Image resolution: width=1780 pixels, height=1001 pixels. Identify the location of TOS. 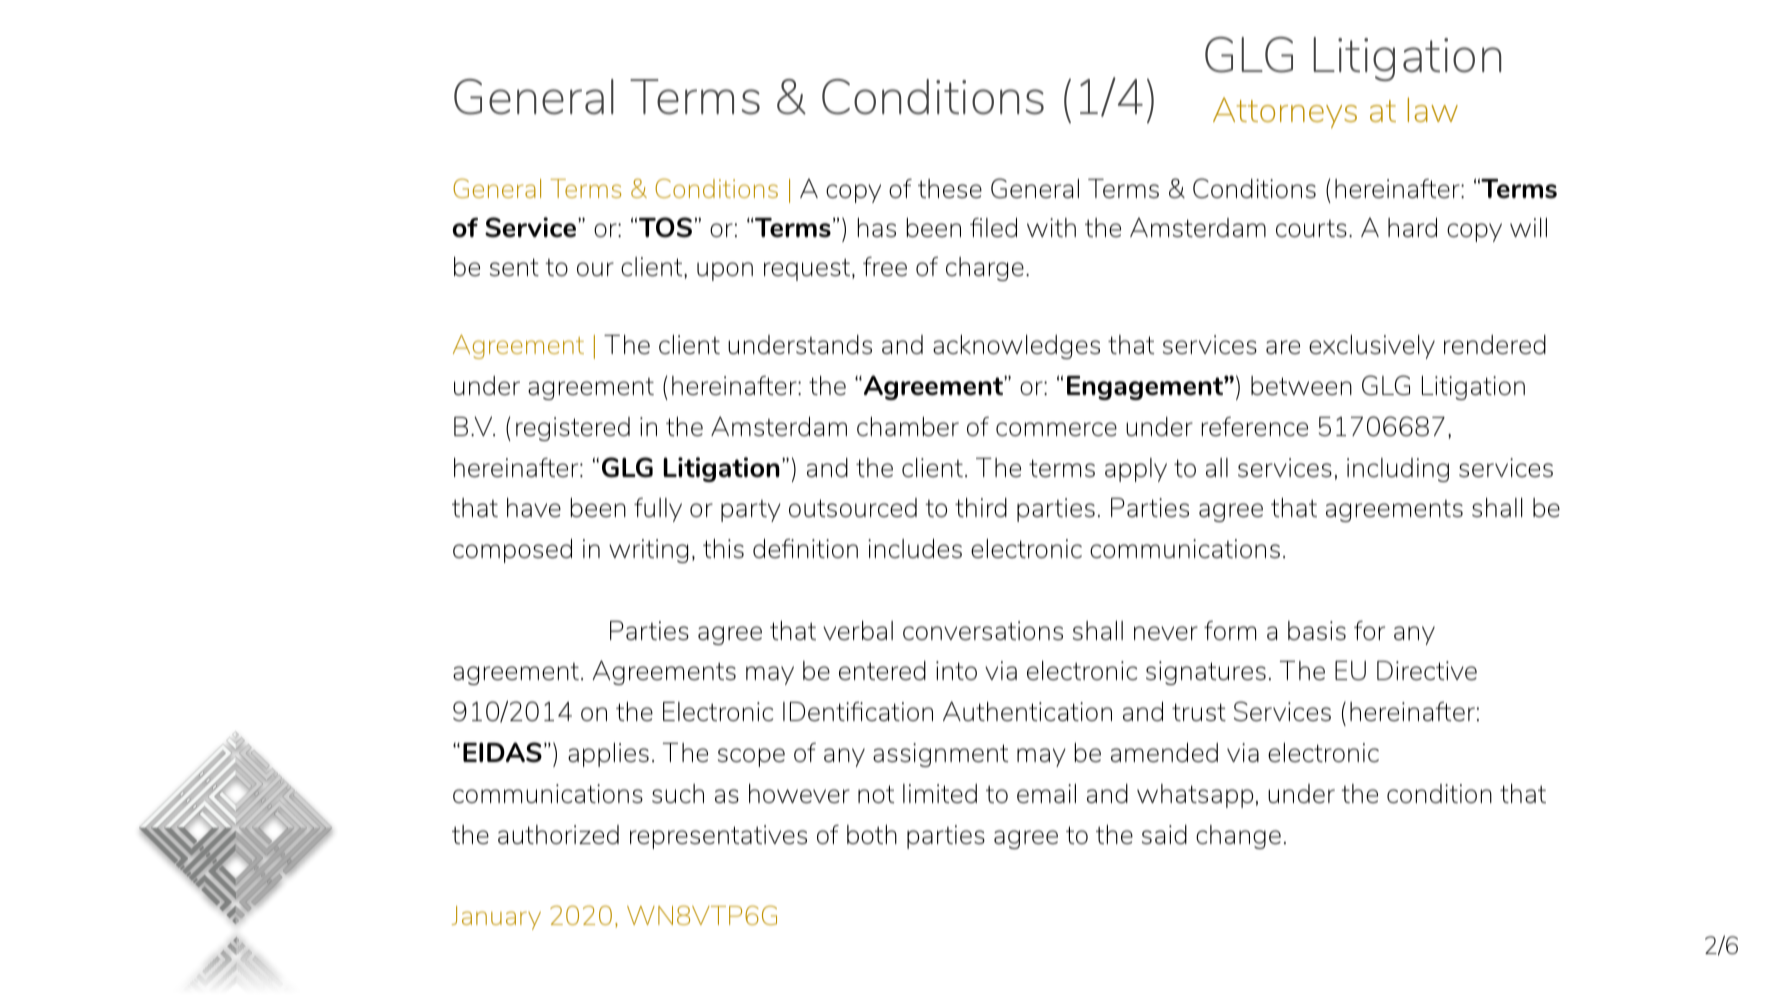
(665, 227).
